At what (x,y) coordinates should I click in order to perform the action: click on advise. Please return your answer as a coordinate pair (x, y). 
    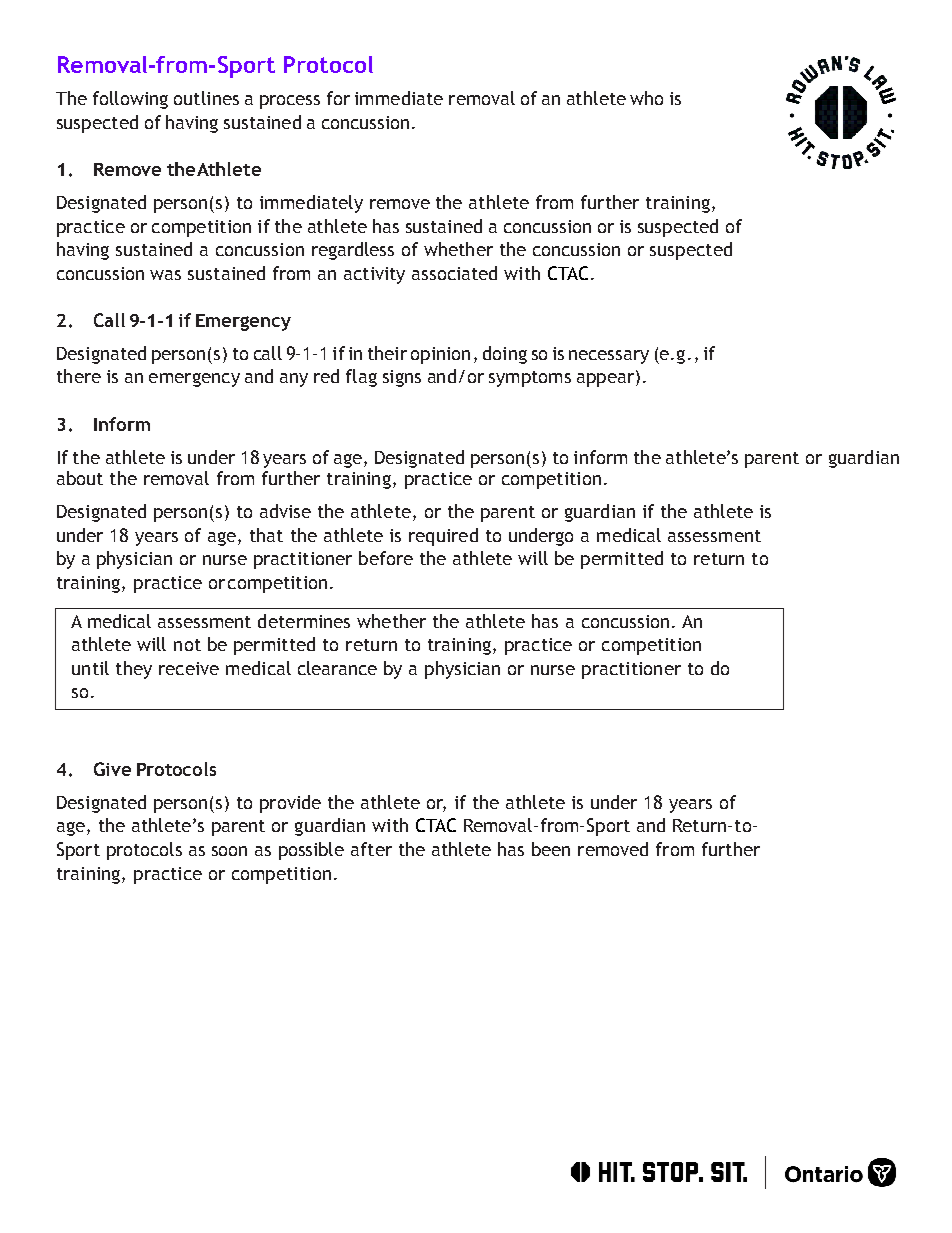
    Looking at the image, I should click on (285, 511).
